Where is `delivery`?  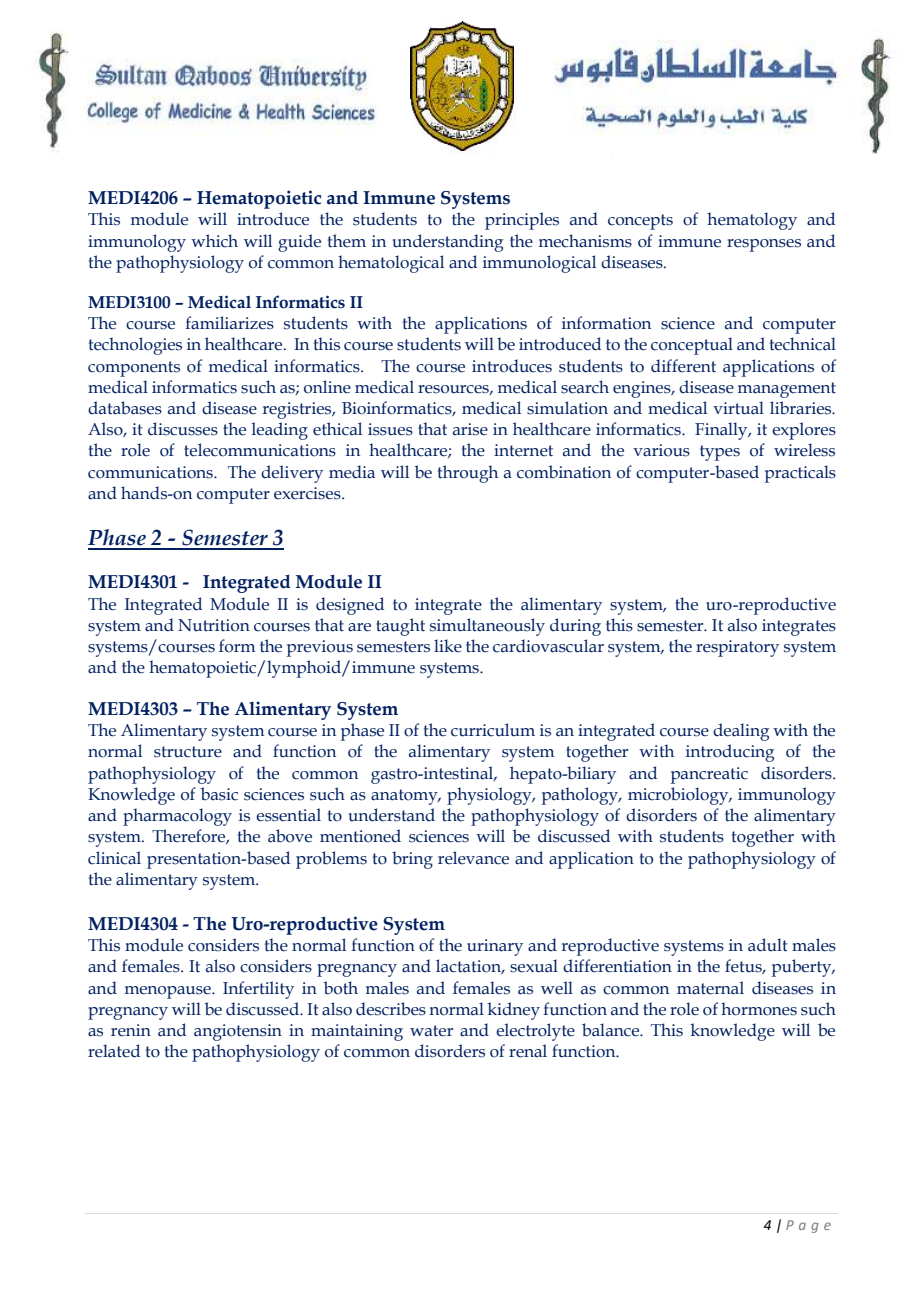 delivery is located at coordinates (292, 474).
